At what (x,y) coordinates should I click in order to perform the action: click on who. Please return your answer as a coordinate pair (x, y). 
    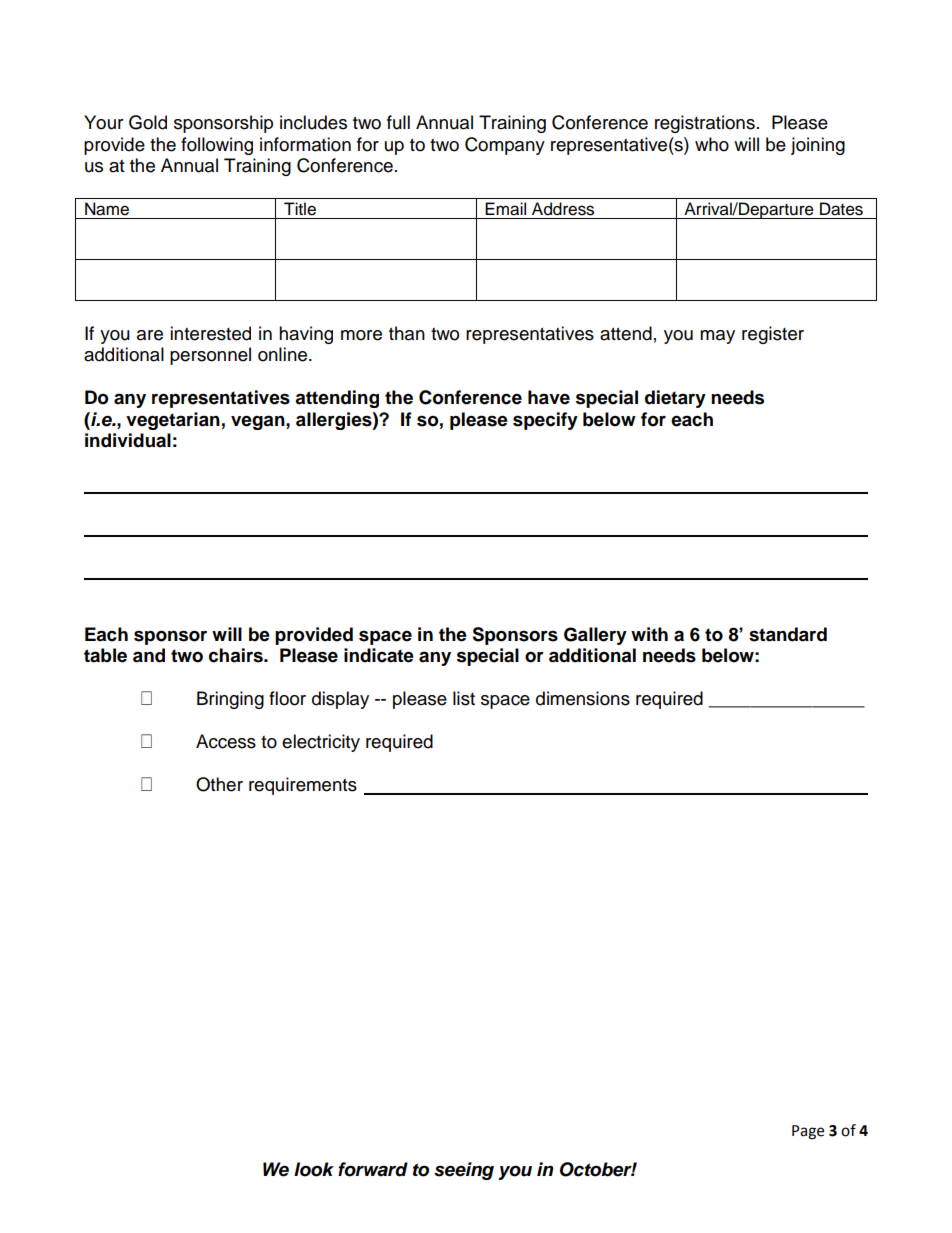
    Looking at the image, I should click on (712, 144).
